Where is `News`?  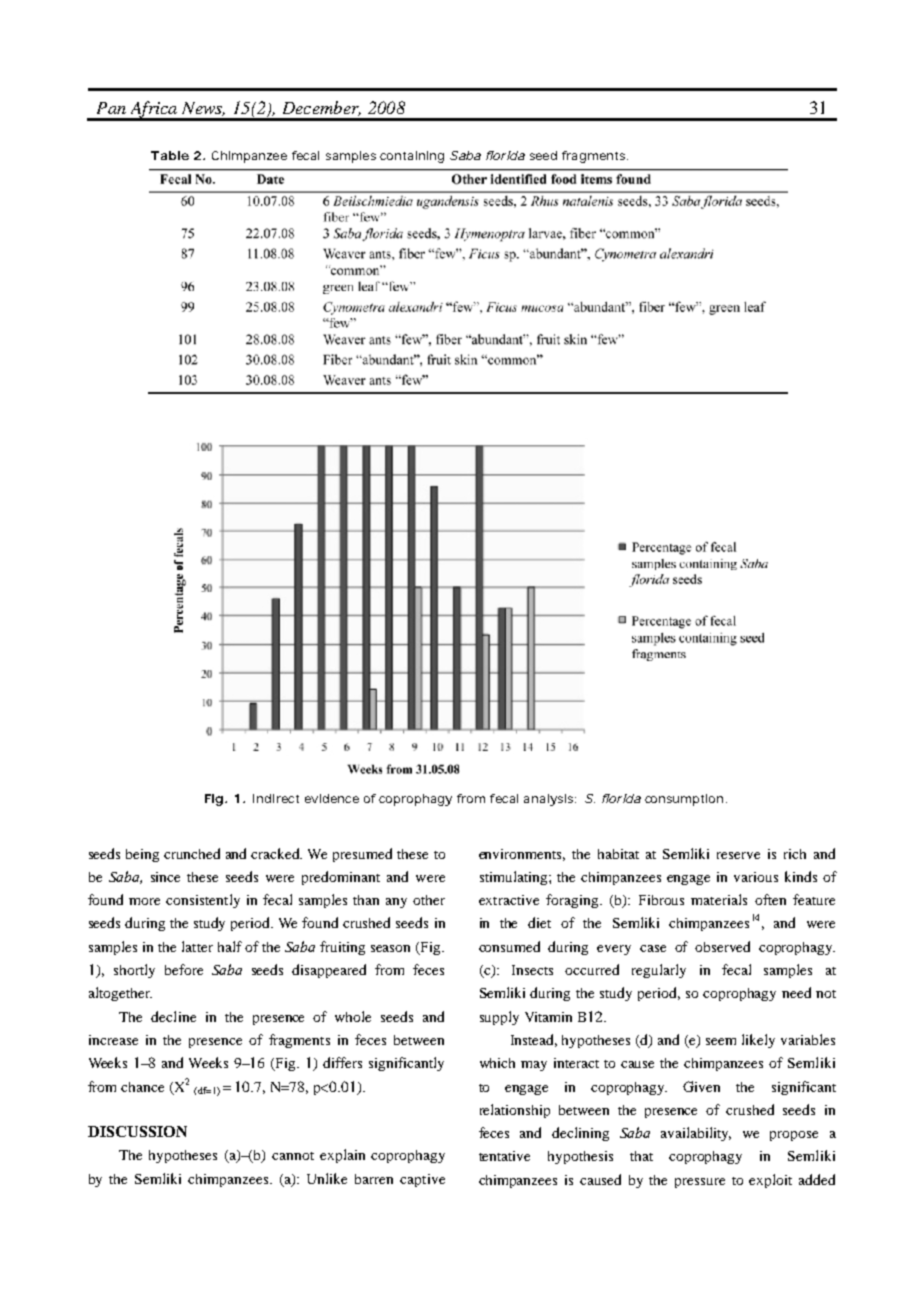
News is located at coordinates (203, 109).
